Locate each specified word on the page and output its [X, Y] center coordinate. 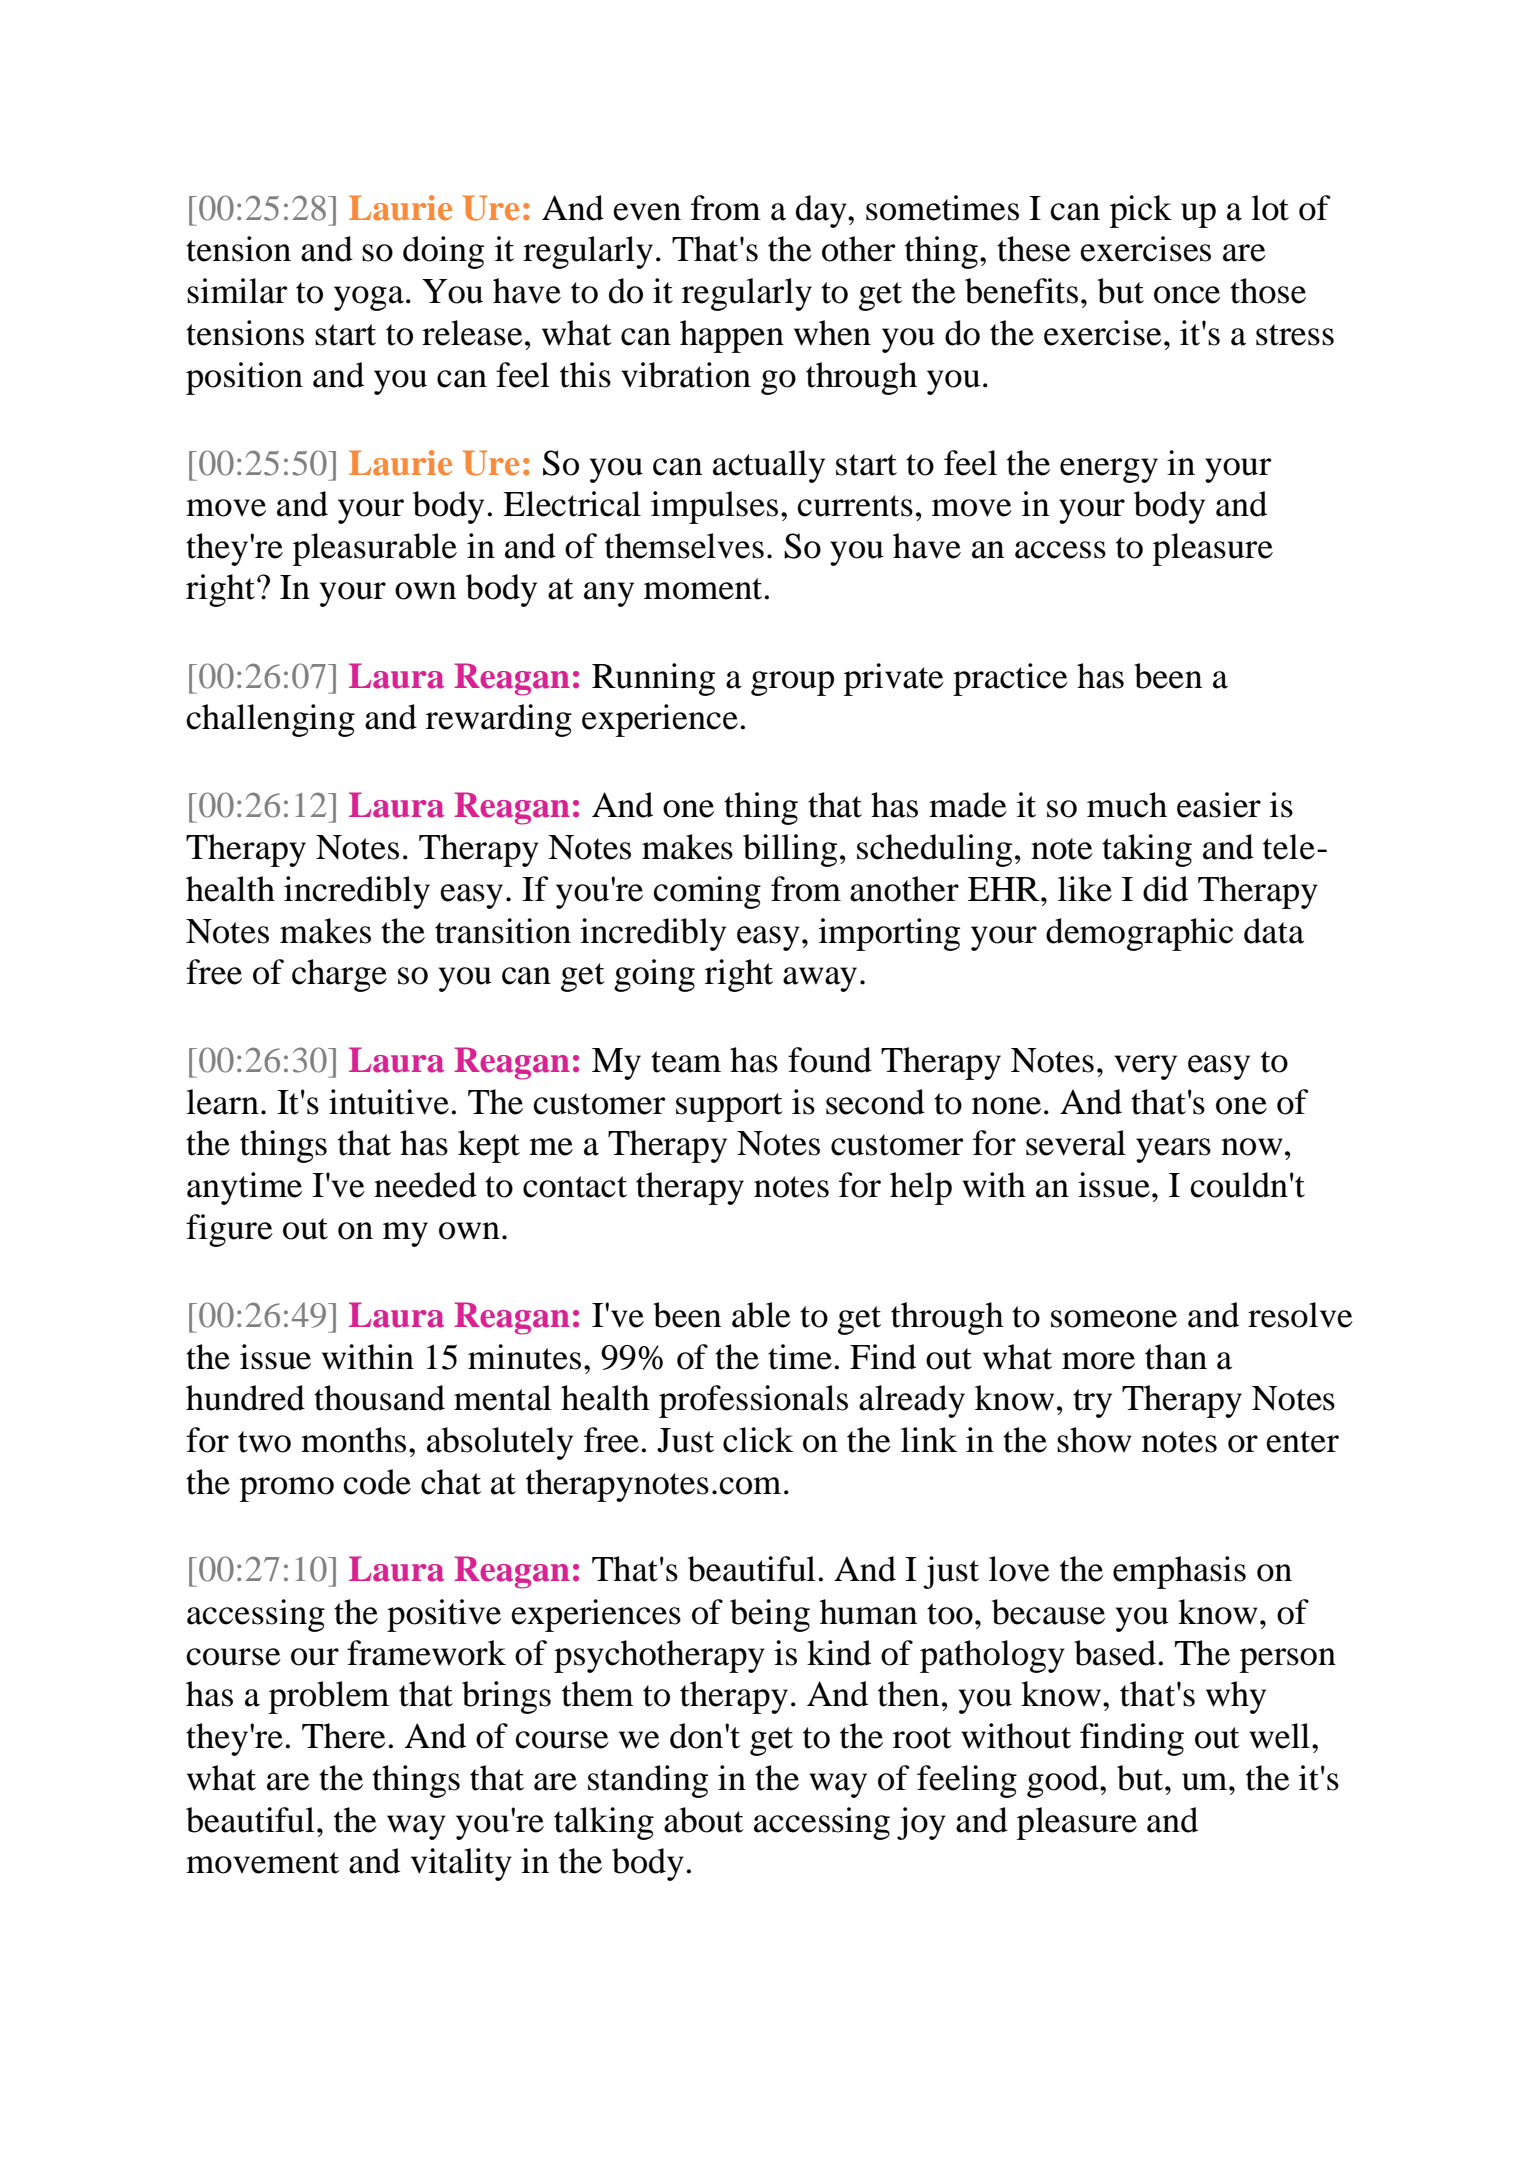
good [1064, 1781]
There [344, 1736]
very [1145, 1067]
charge [339, 975]
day [822, 211]
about [704, 1820]
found [830, 1060]
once [1187, 295]
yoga [369, 298]
